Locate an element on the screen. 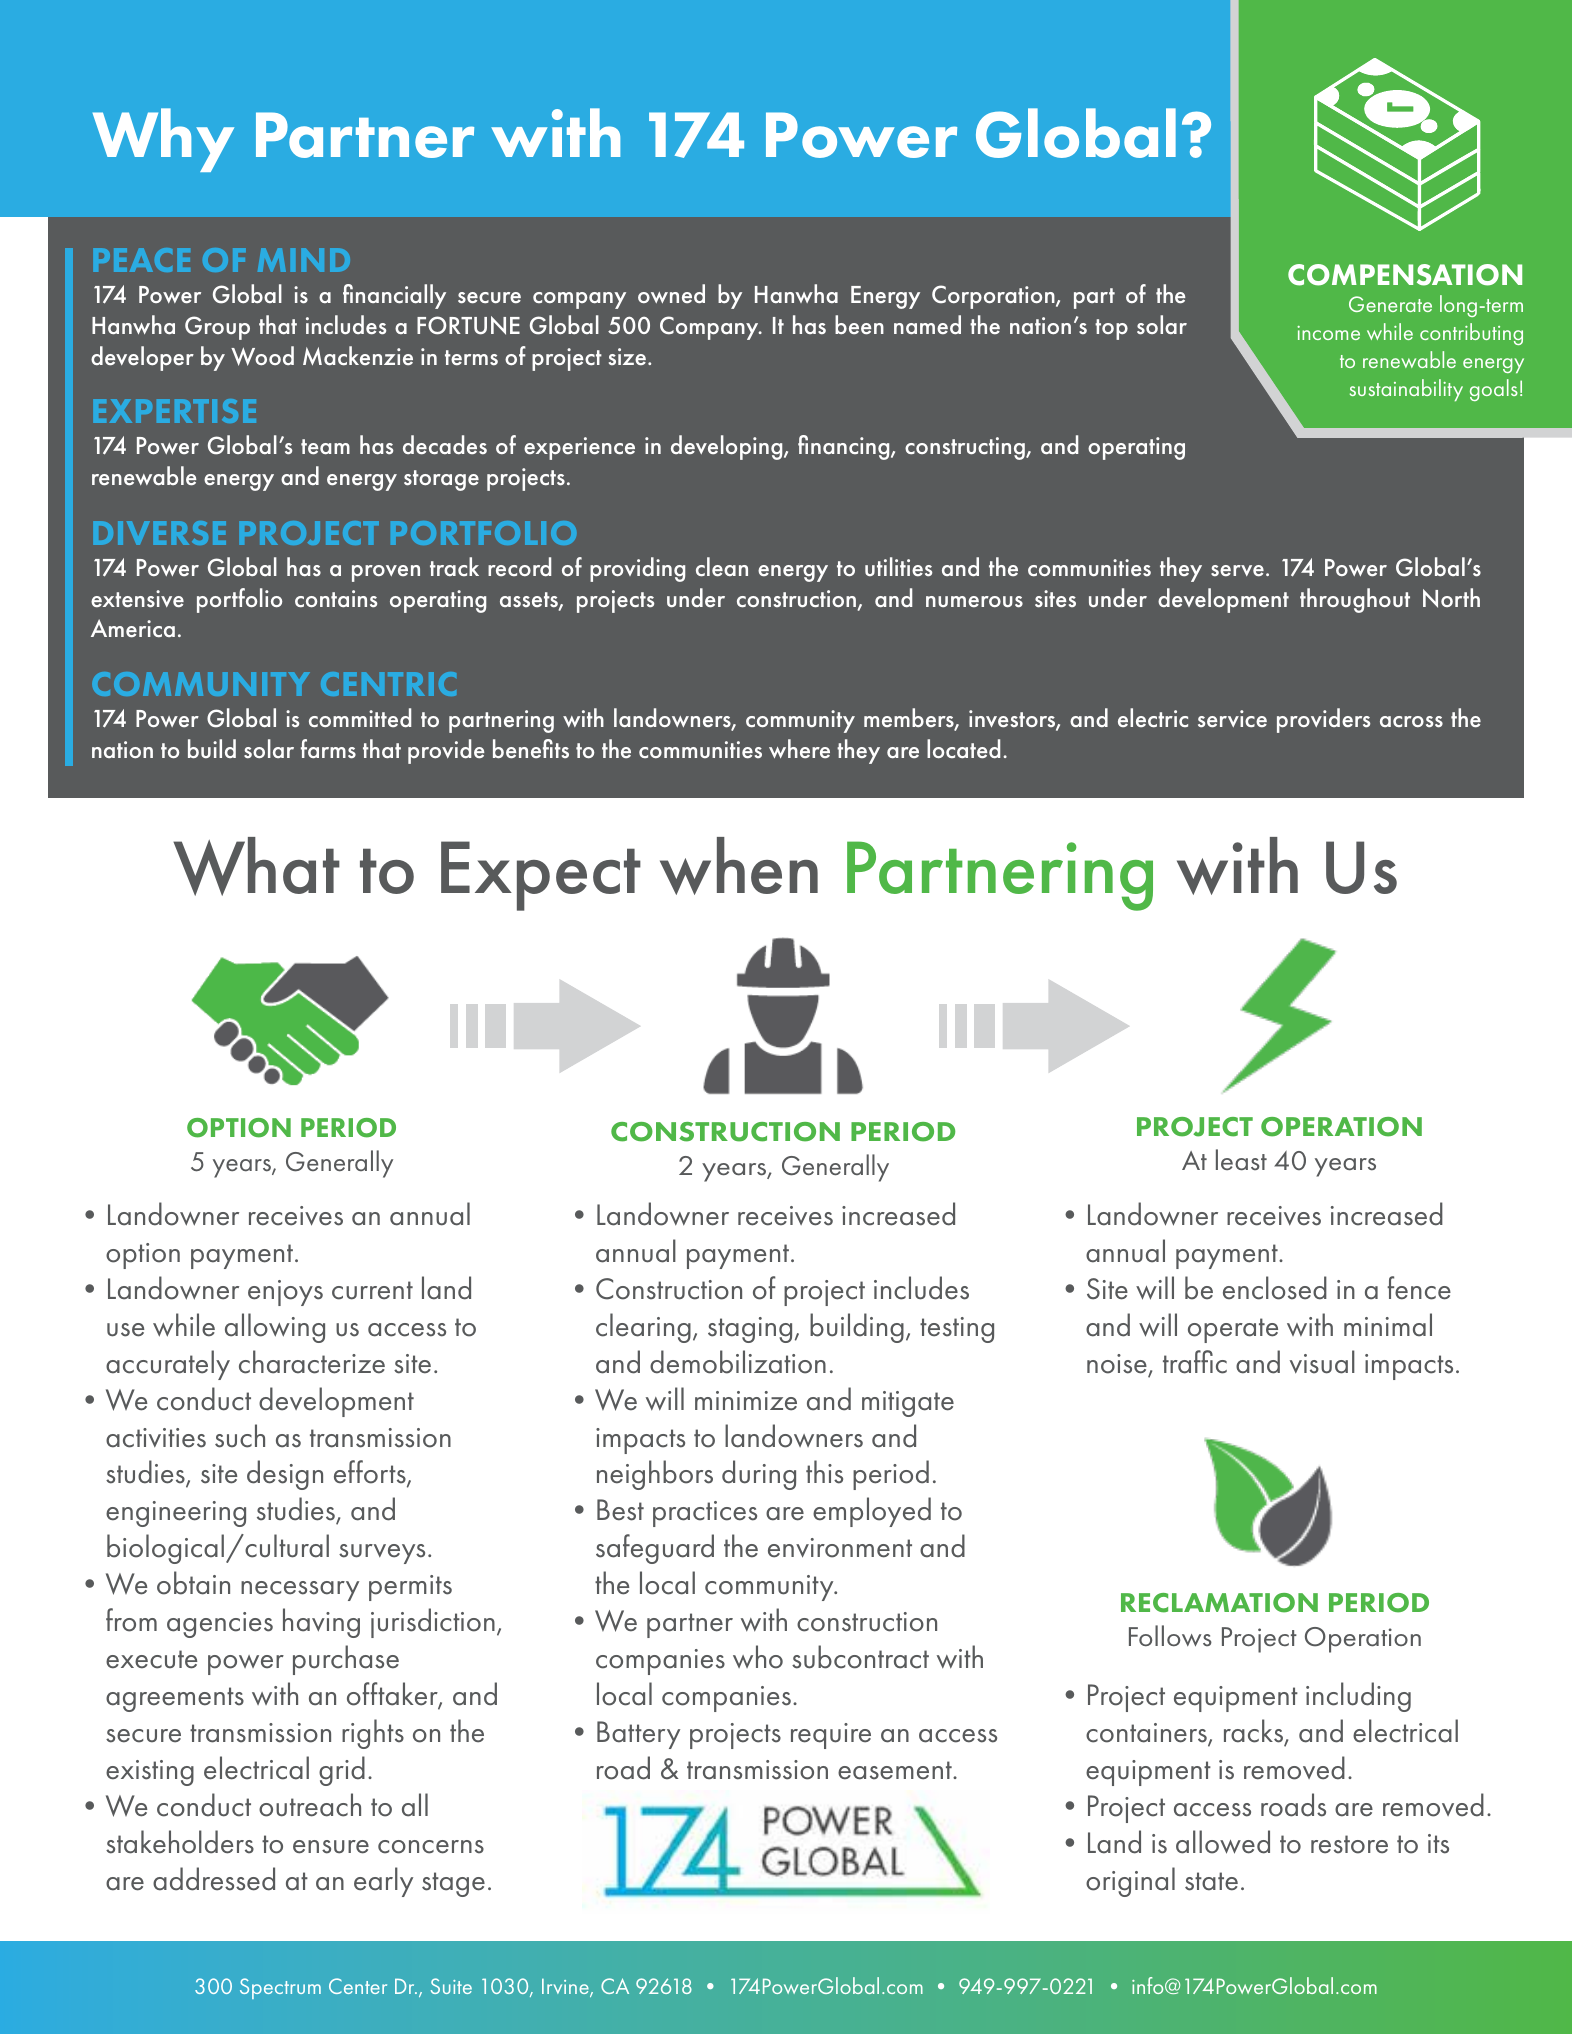 The image size is (1572, 2034). where is located at coordinates (799, 748).
